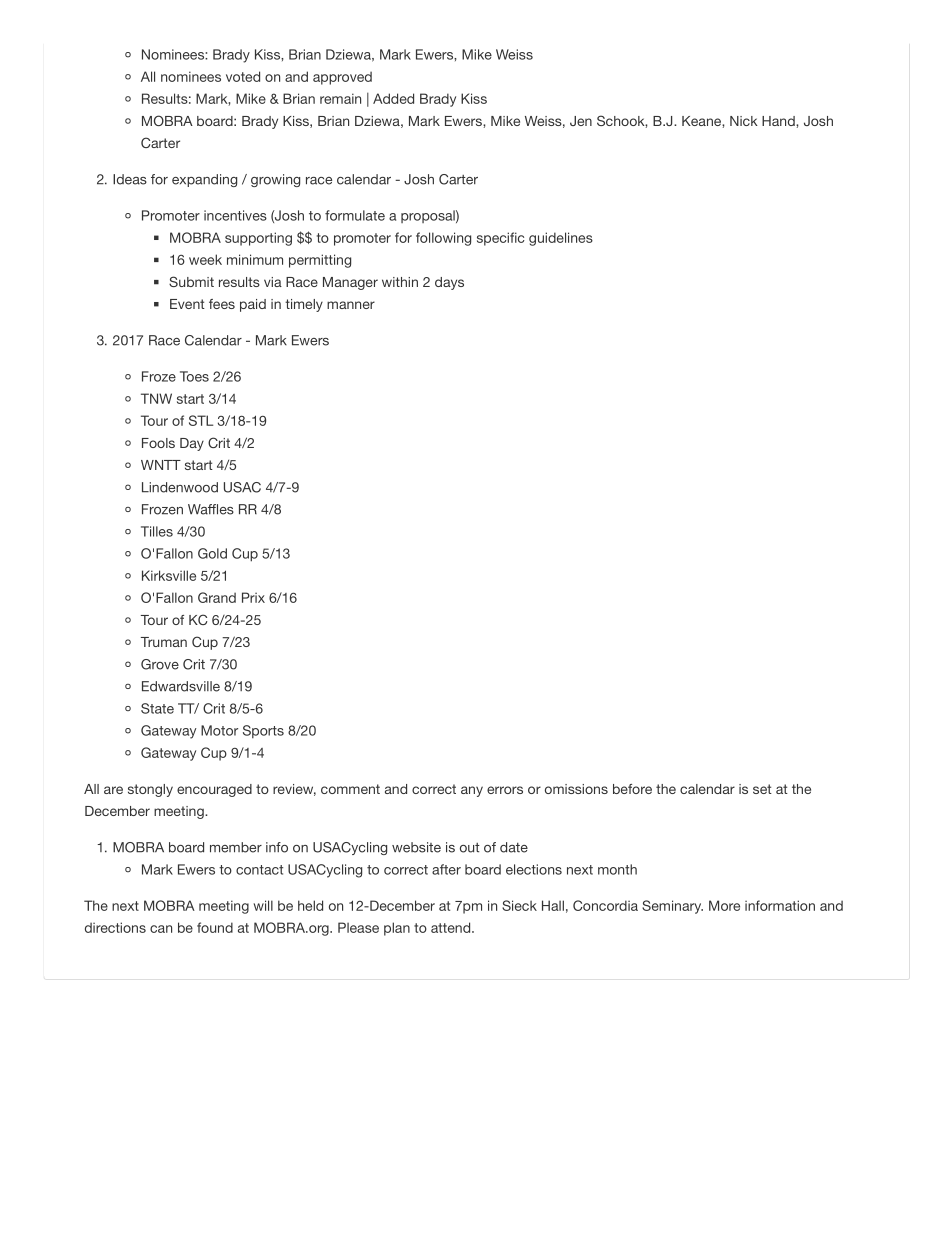 This screenshot has height=1233, width=952. What do you see at coordinates (215, 927) in the screenshot?
I see `found` at bounding box center [215, 927].
